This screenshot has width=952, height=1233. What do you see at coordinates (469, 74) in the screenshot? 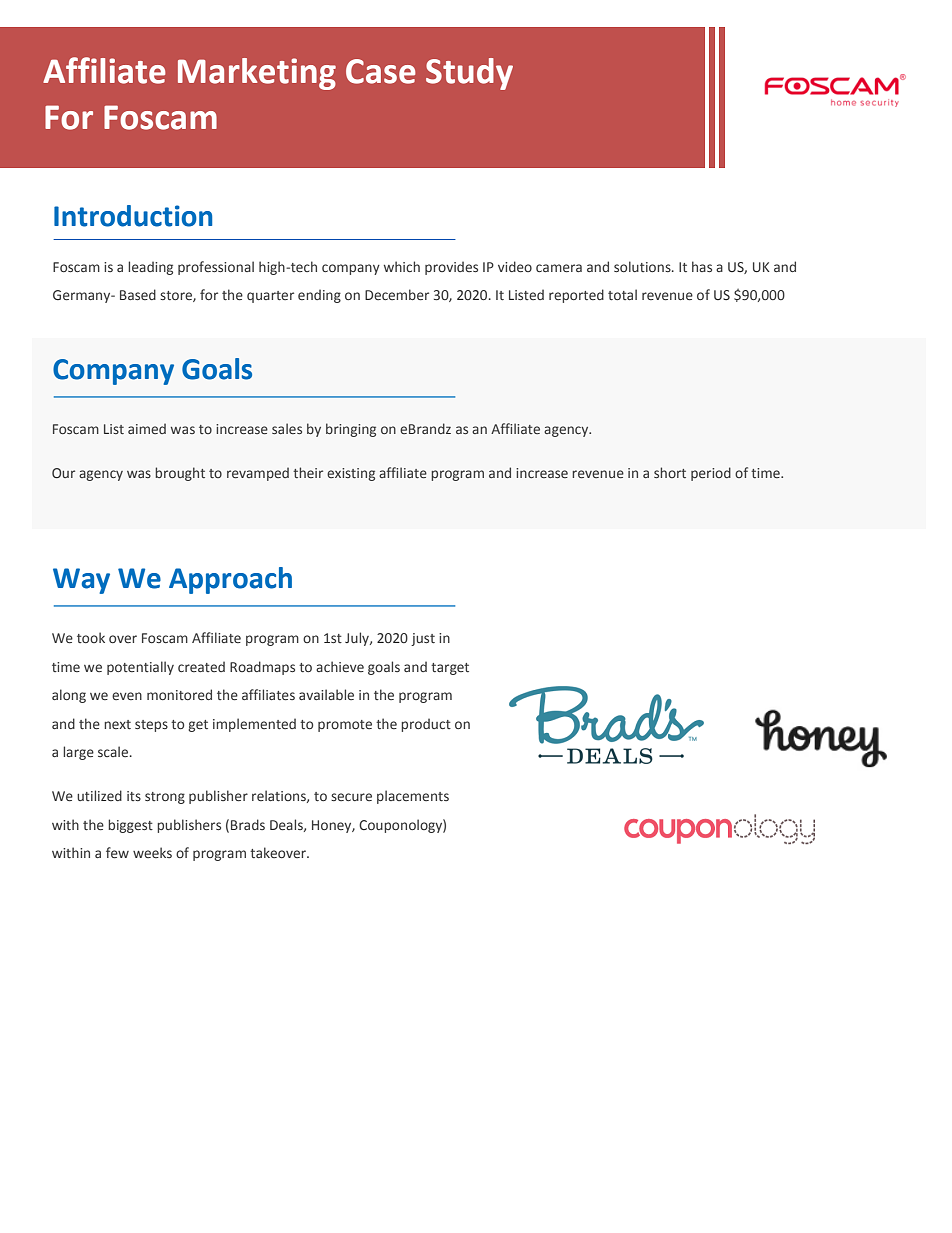
I see `Study` at bounding box center [469, 74].
